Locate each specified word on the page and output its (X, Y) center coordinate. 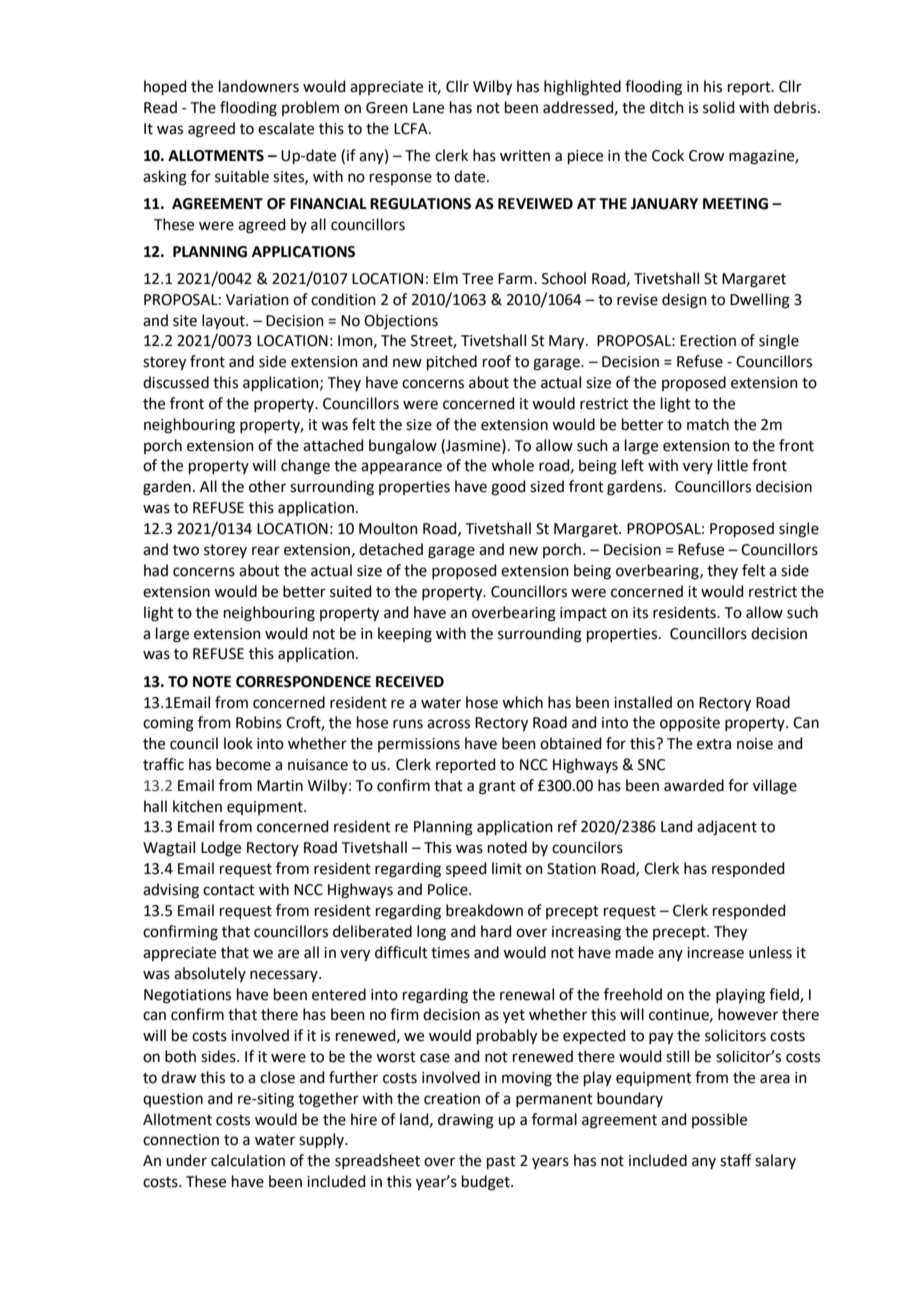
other (267, 486)
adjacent (727, 828)
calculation (248, 1160)
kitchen (197, 806)
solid (719, 107)
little (733, 465)
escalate (286, 128)
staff (736, 1160)
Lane (428, 108)
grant (497, 788)
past (501, 1162)
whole (512, 465)
